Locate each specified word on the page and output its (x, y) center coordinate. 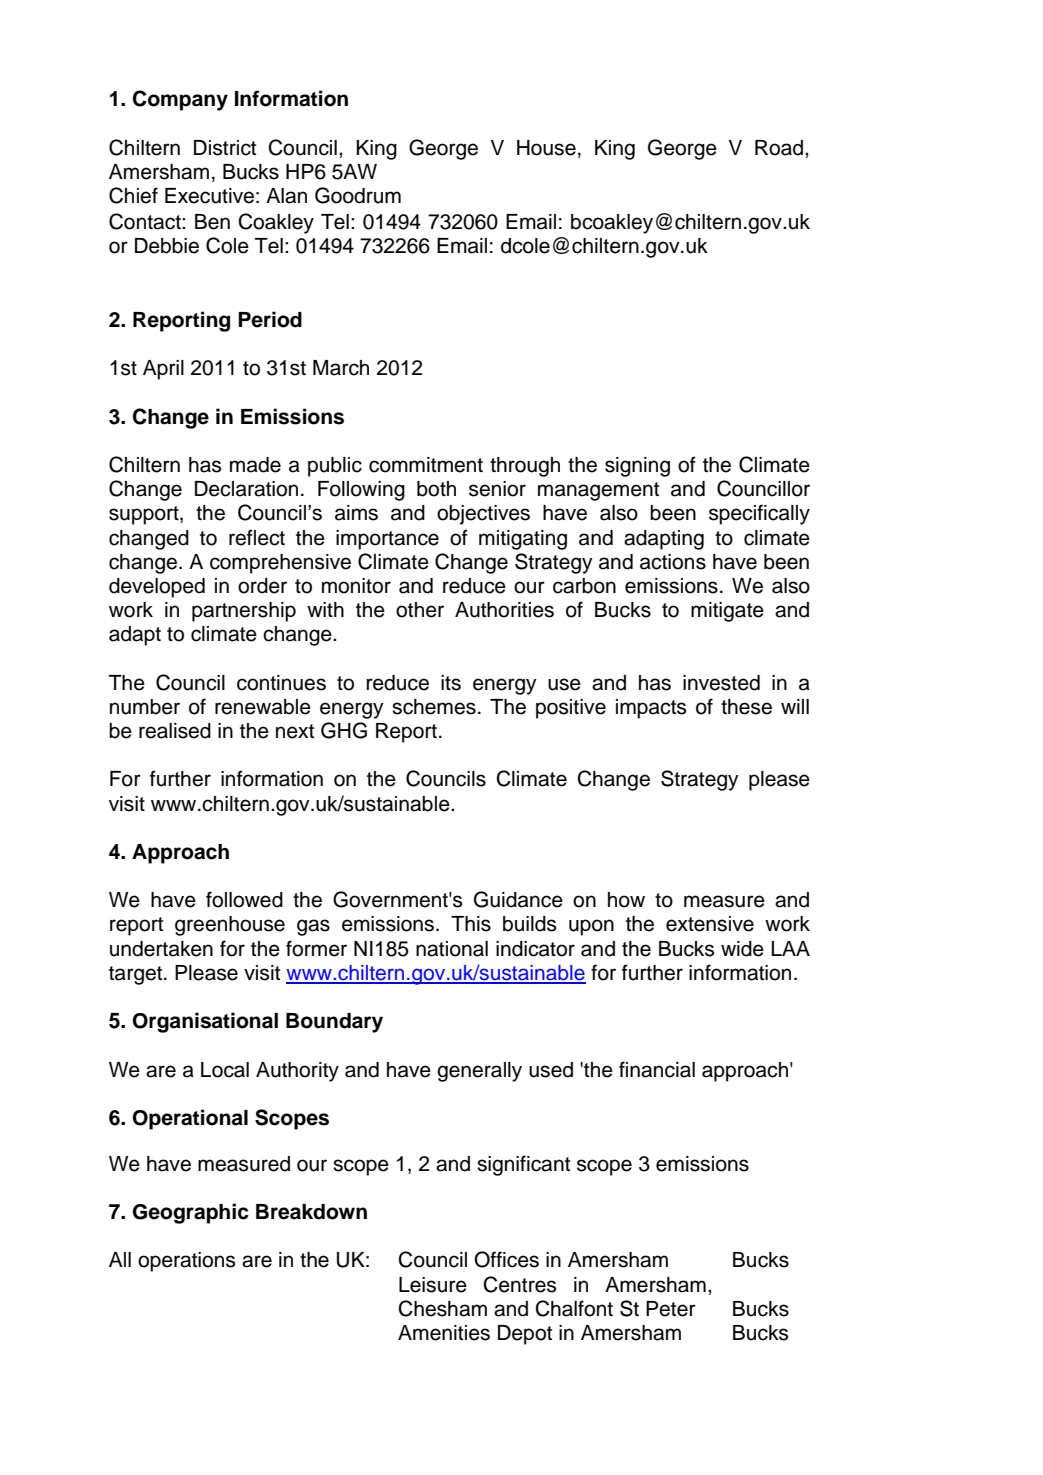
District (225, 148)
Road (780, 148)
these (746, 707)
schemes (434, 707)
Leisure (433, 1285)
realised (175, 731)
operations (186, 1262)
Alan (286, 196)
